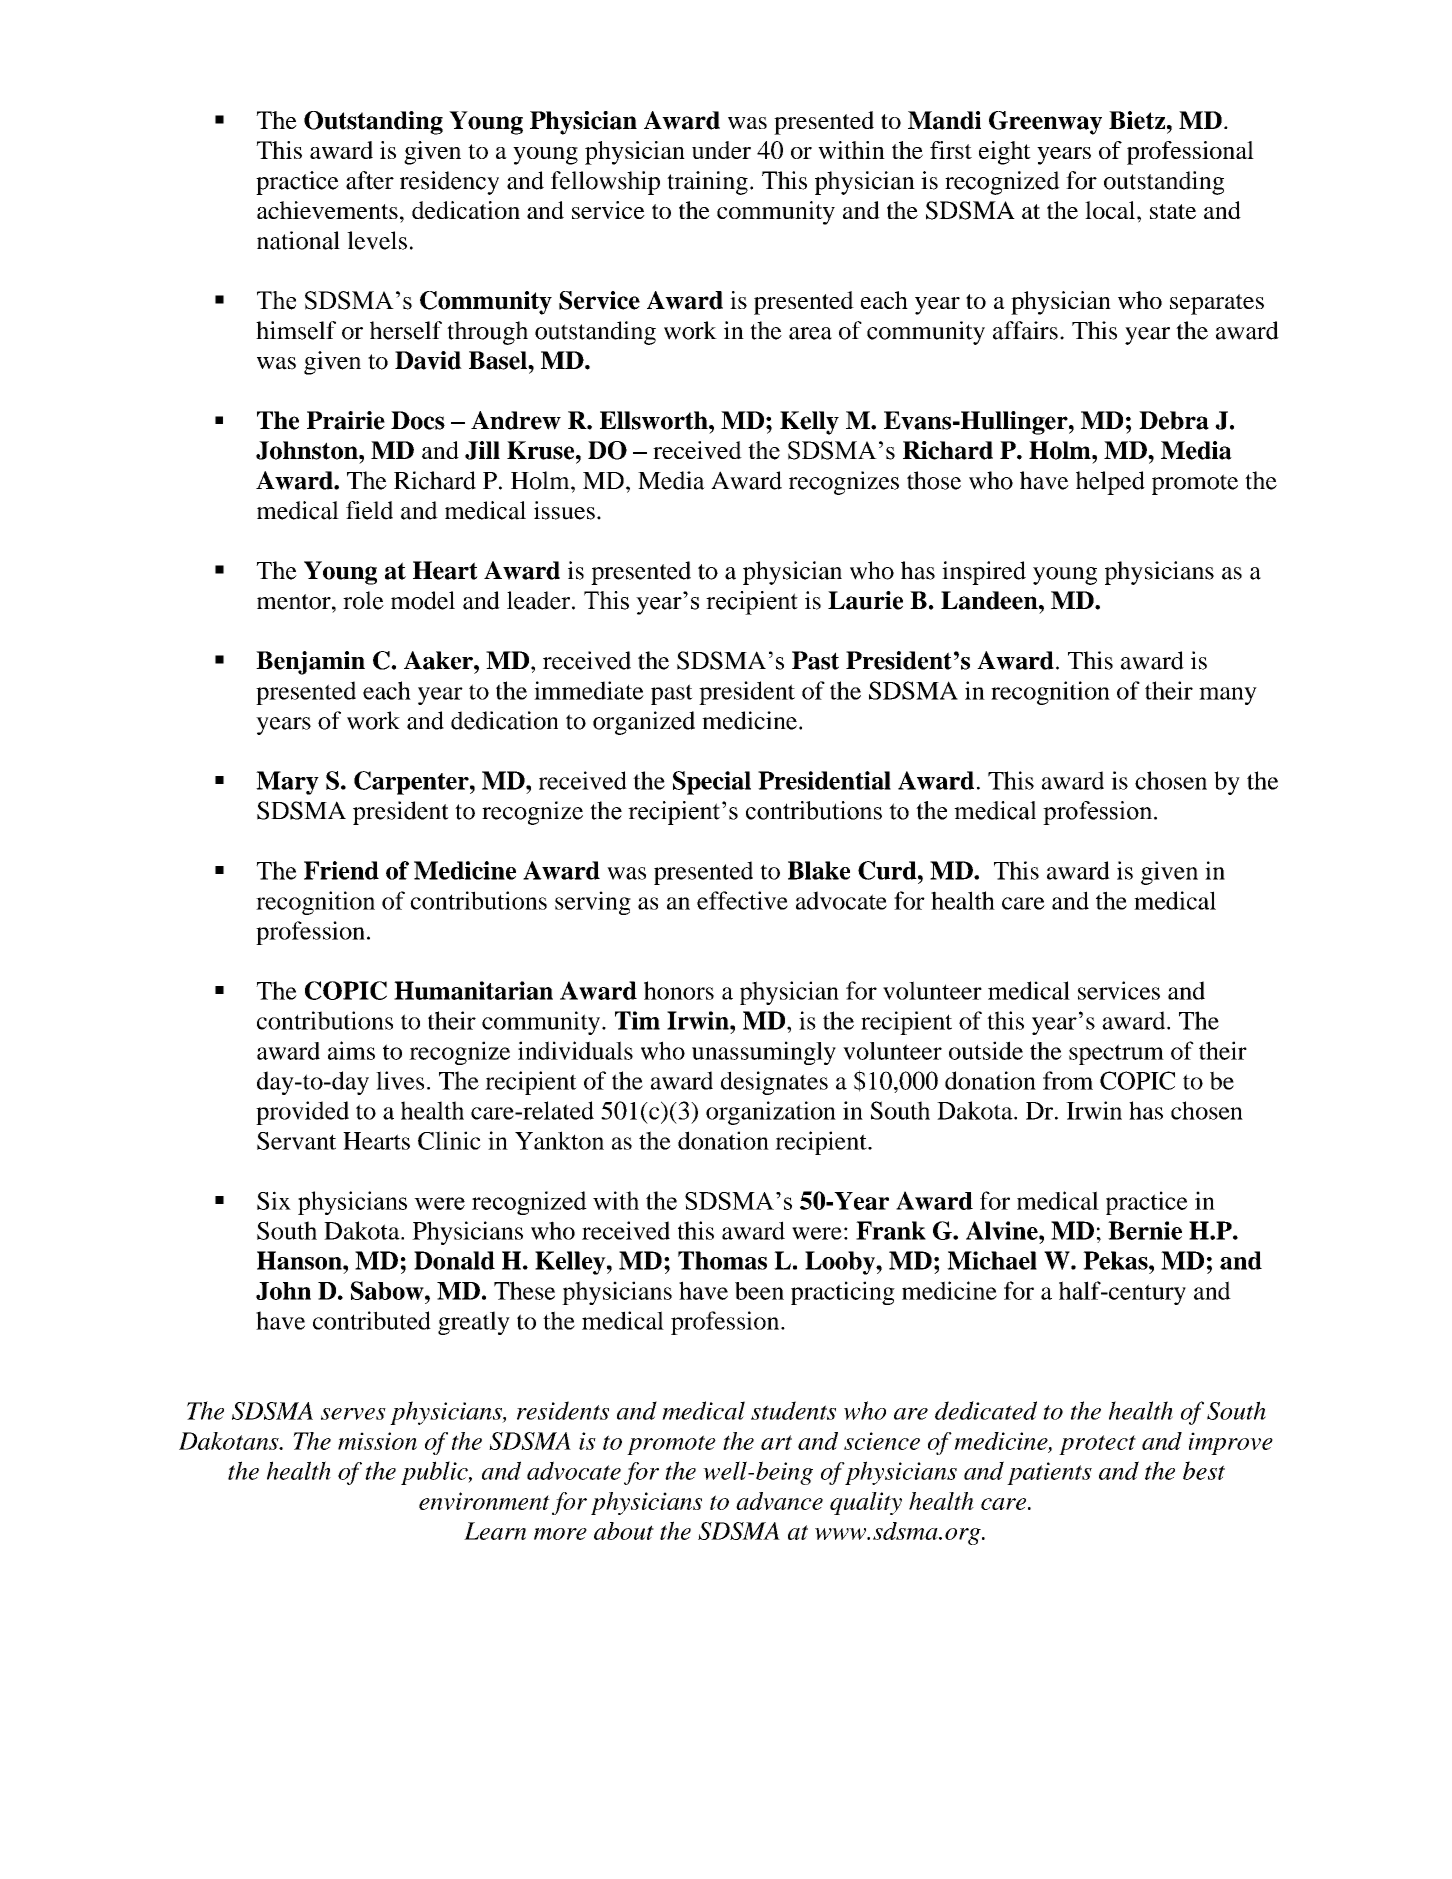  Describe the element at coordinates (377, 1441) in the page. I see `mission` at that location.
